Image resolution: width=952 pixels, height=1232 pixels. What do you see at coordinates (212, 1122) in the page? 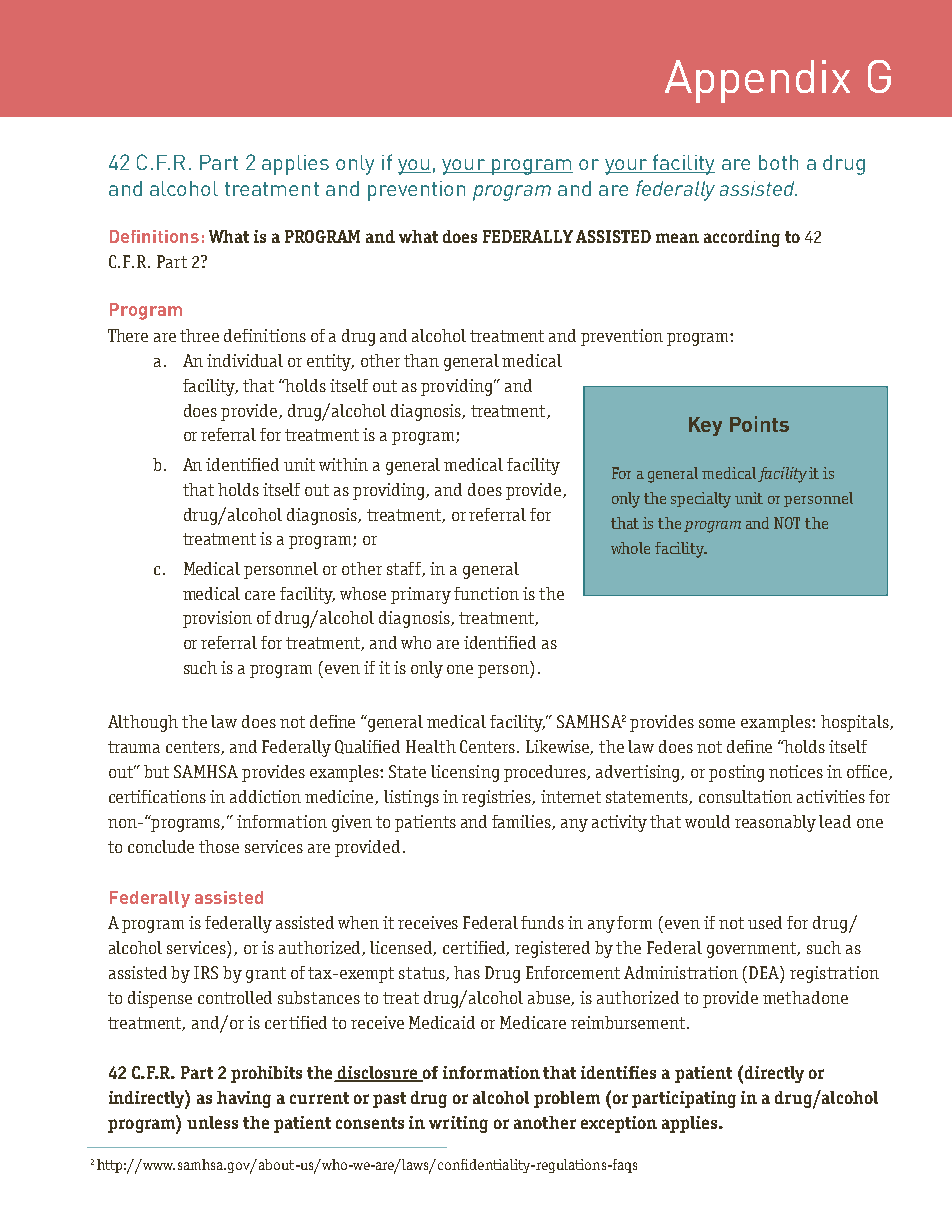
I see `unless` at bounding box center [212, 1122].
